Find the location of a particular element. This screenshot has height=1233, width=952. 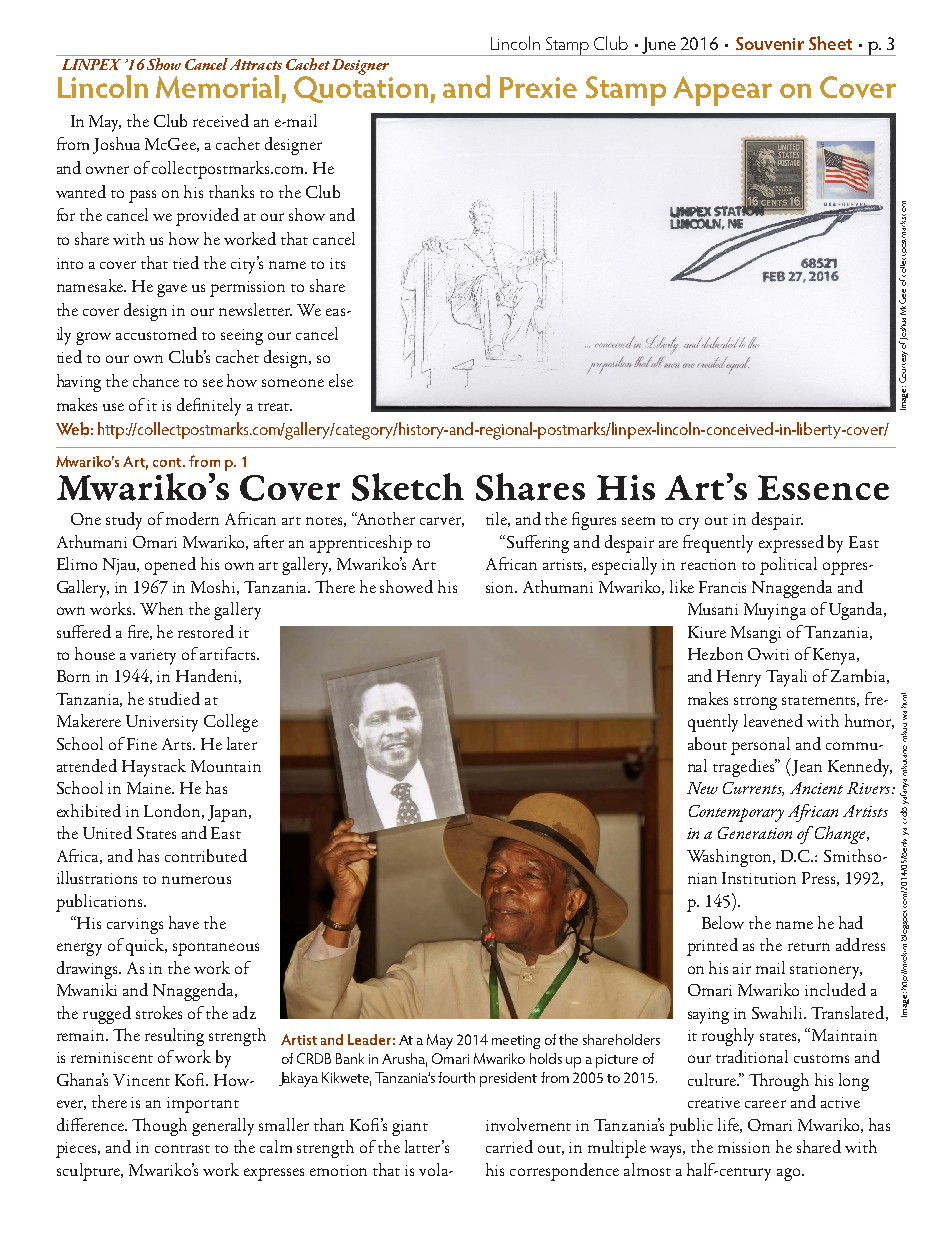

When is located at coordinates (161, 608).
